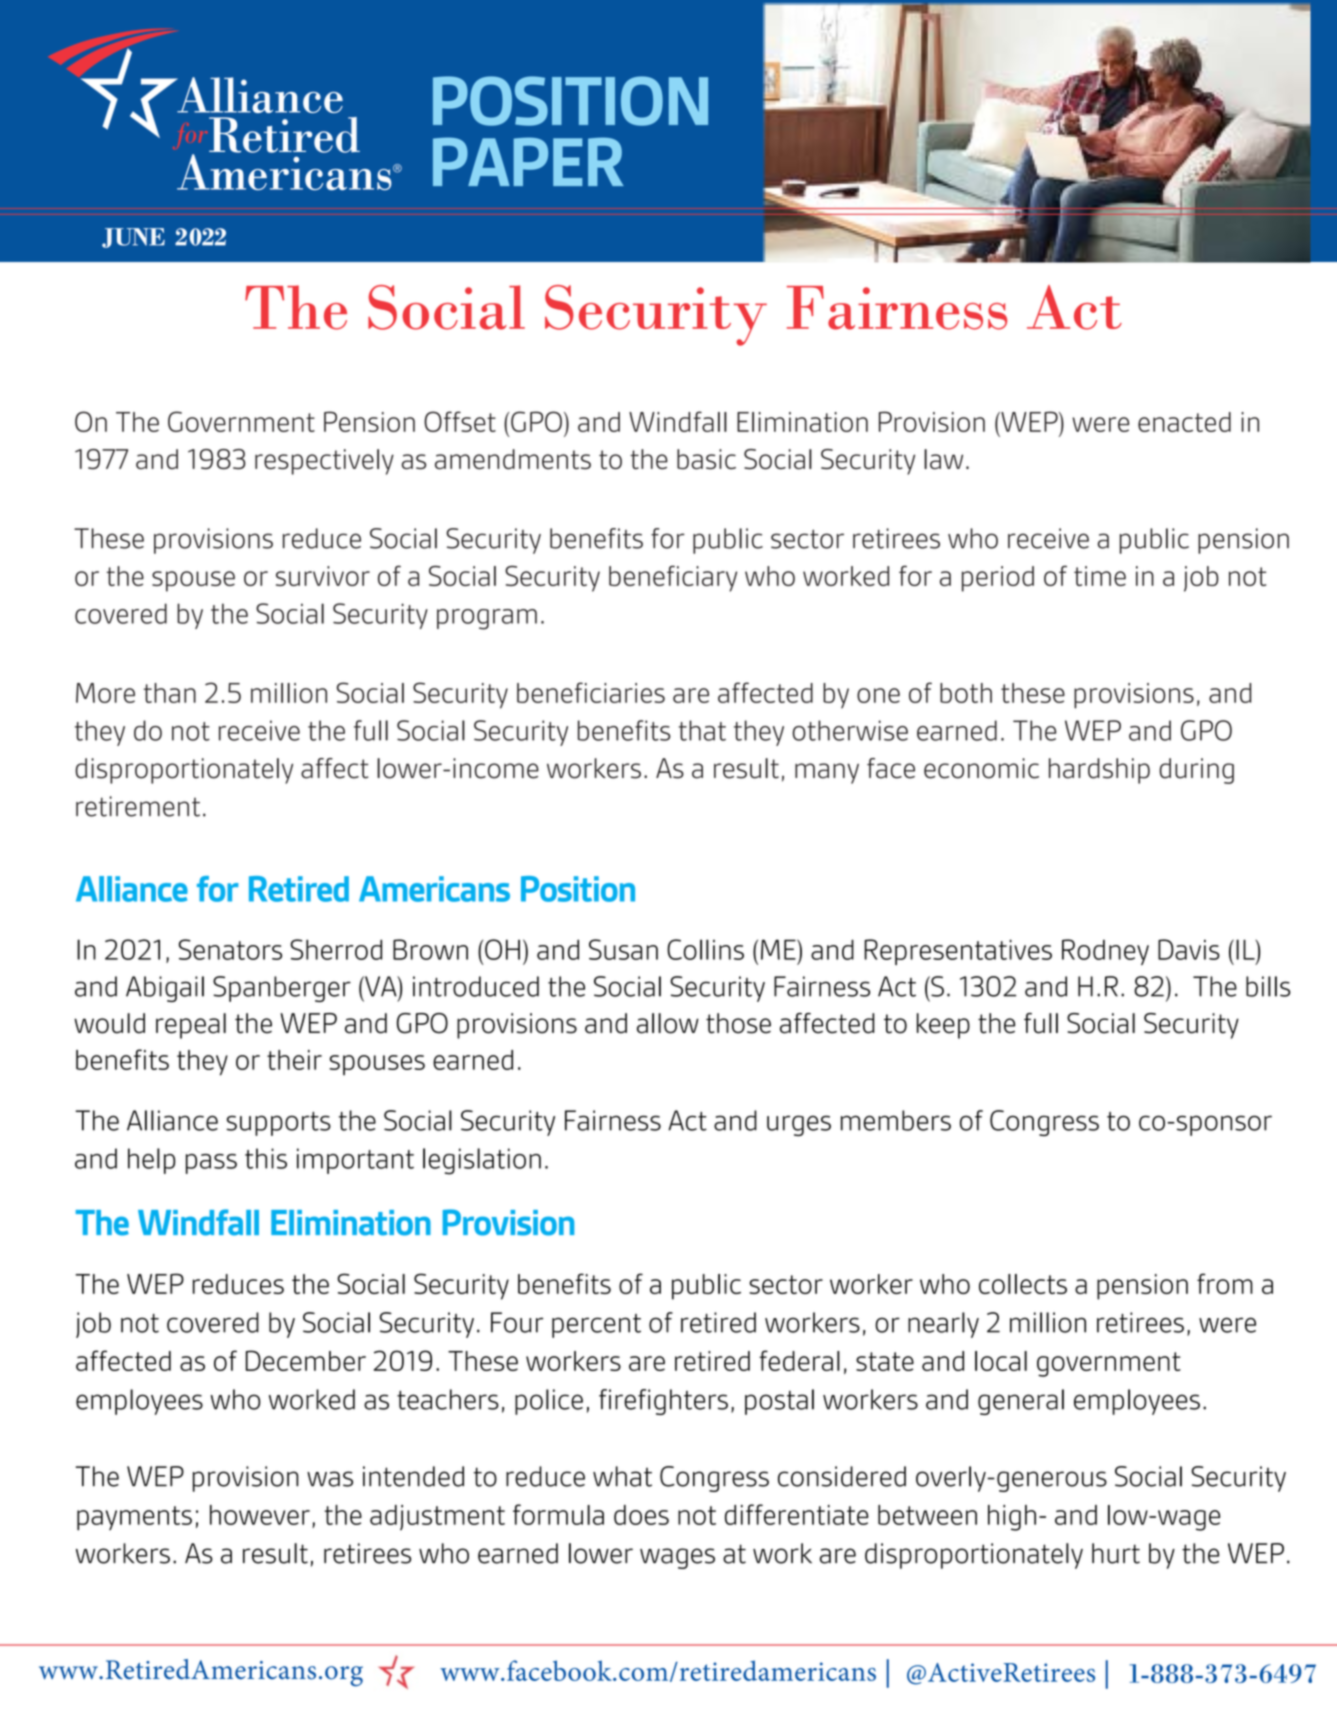 This document has width=1337, height=1730. I want to click on enacted, so click(1184, 422).
